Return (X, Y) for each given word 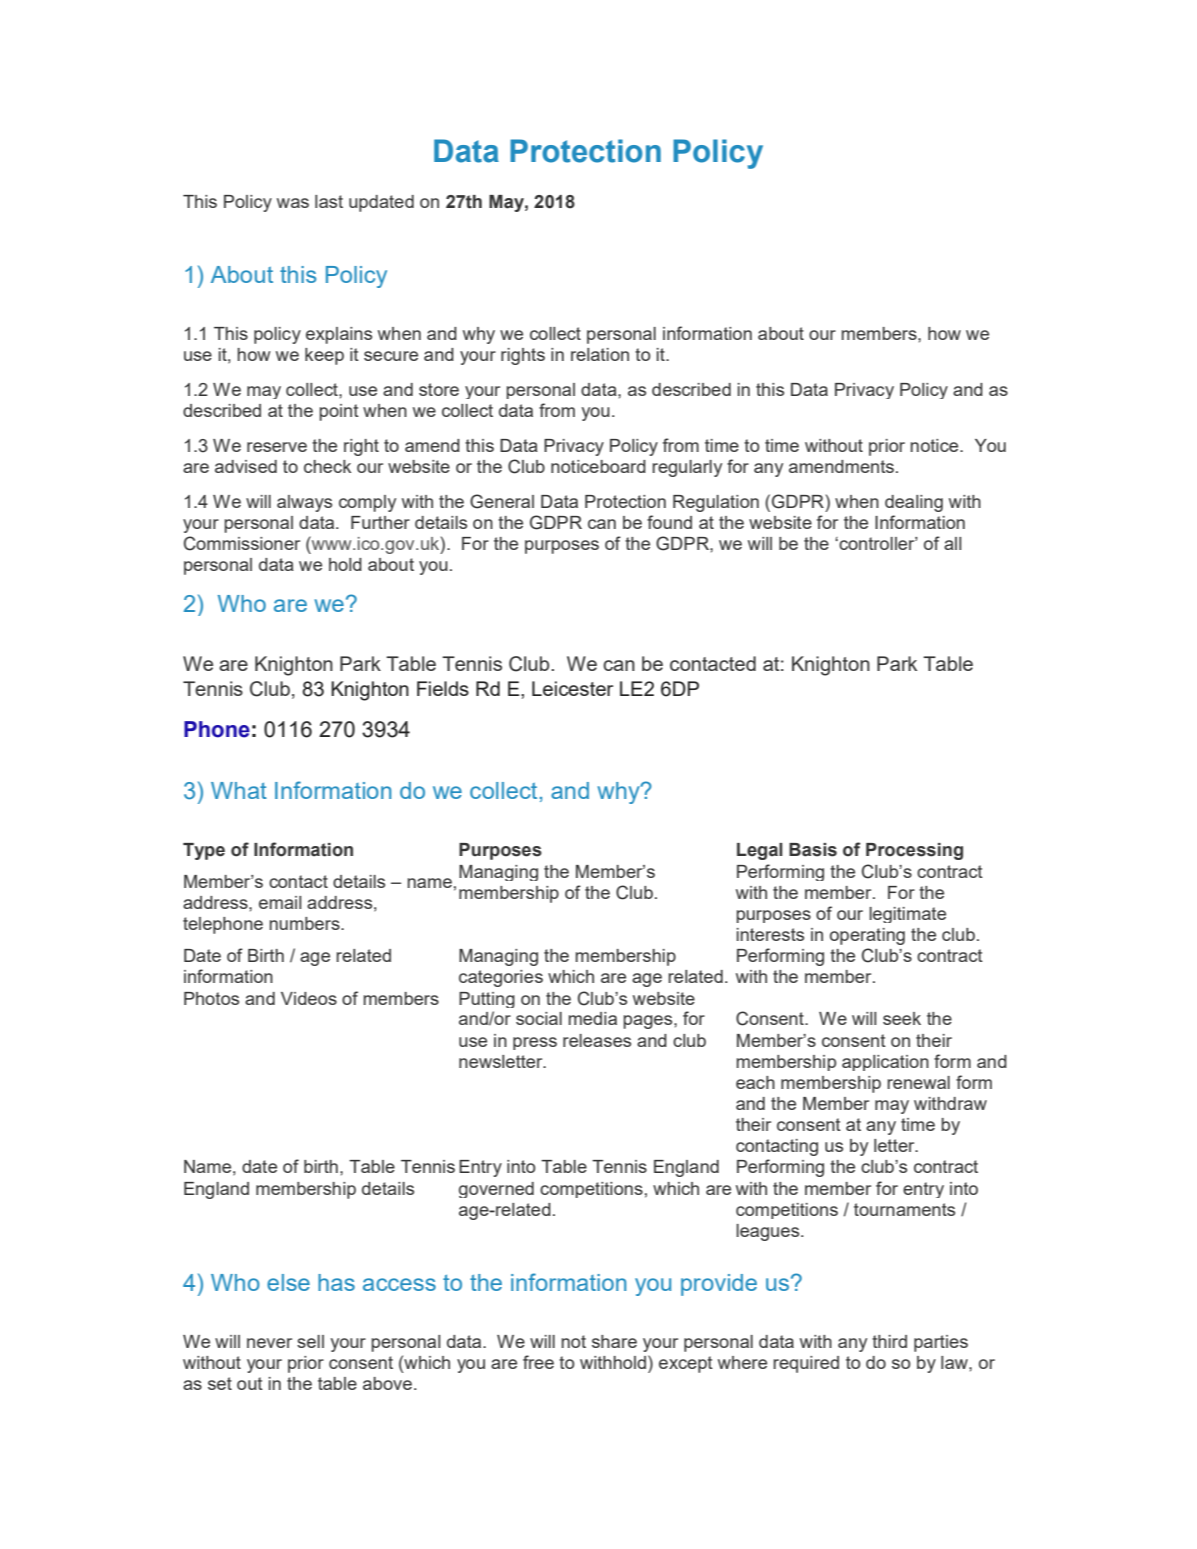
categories (501, 978)
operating (867, 936)
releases (597, 1040)
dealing (914, 503)
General (502, 501)
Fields (443, 688)
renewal (918, 1082)
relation (600, 354)
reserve (277, 447)
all (952, 543)
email (280, 902)
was (293, 203)
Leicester (572, 688)
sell (310, 1341)
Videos (309, 998)
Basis (813, 850)
